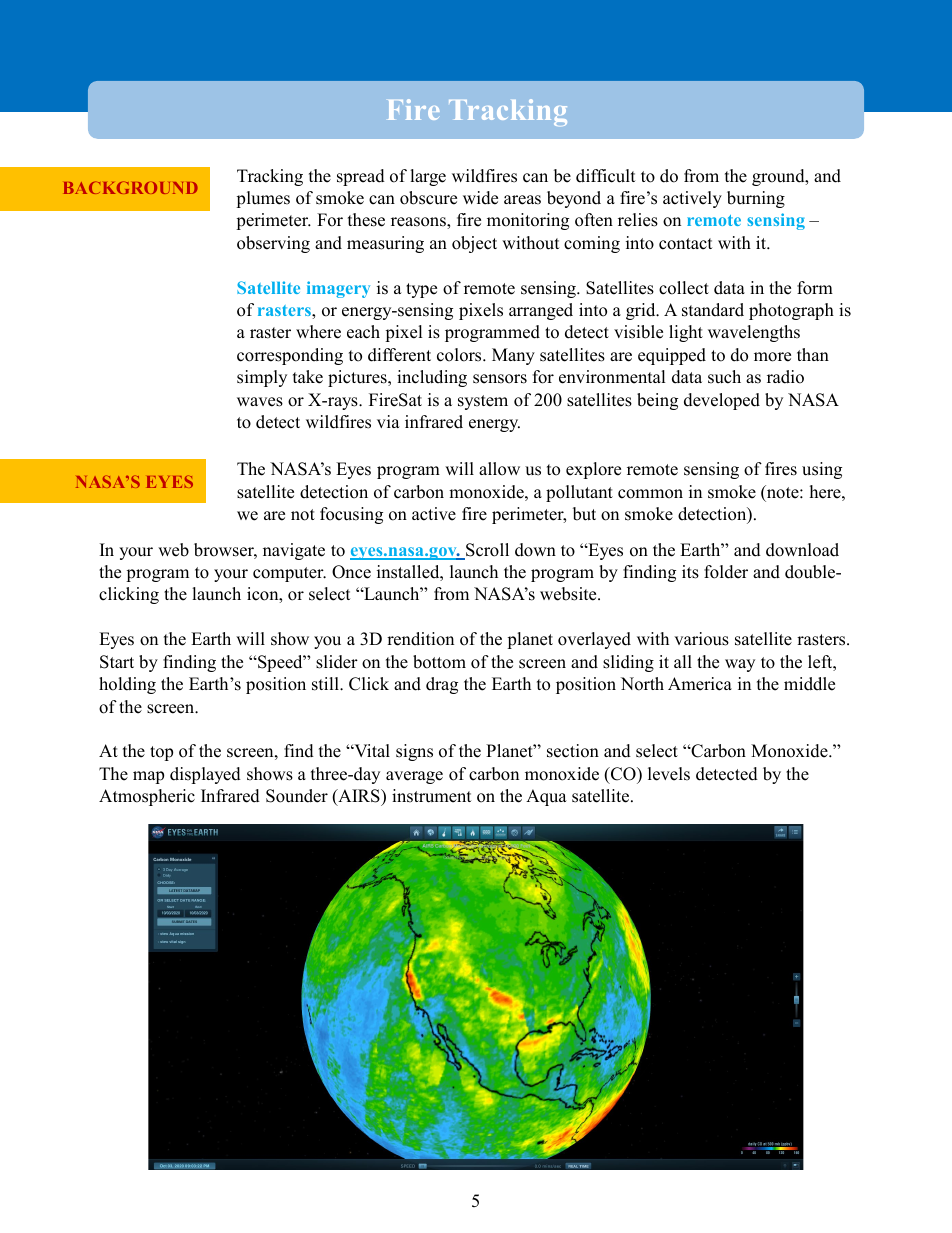  I want to click on wide, so click(480, 198).
